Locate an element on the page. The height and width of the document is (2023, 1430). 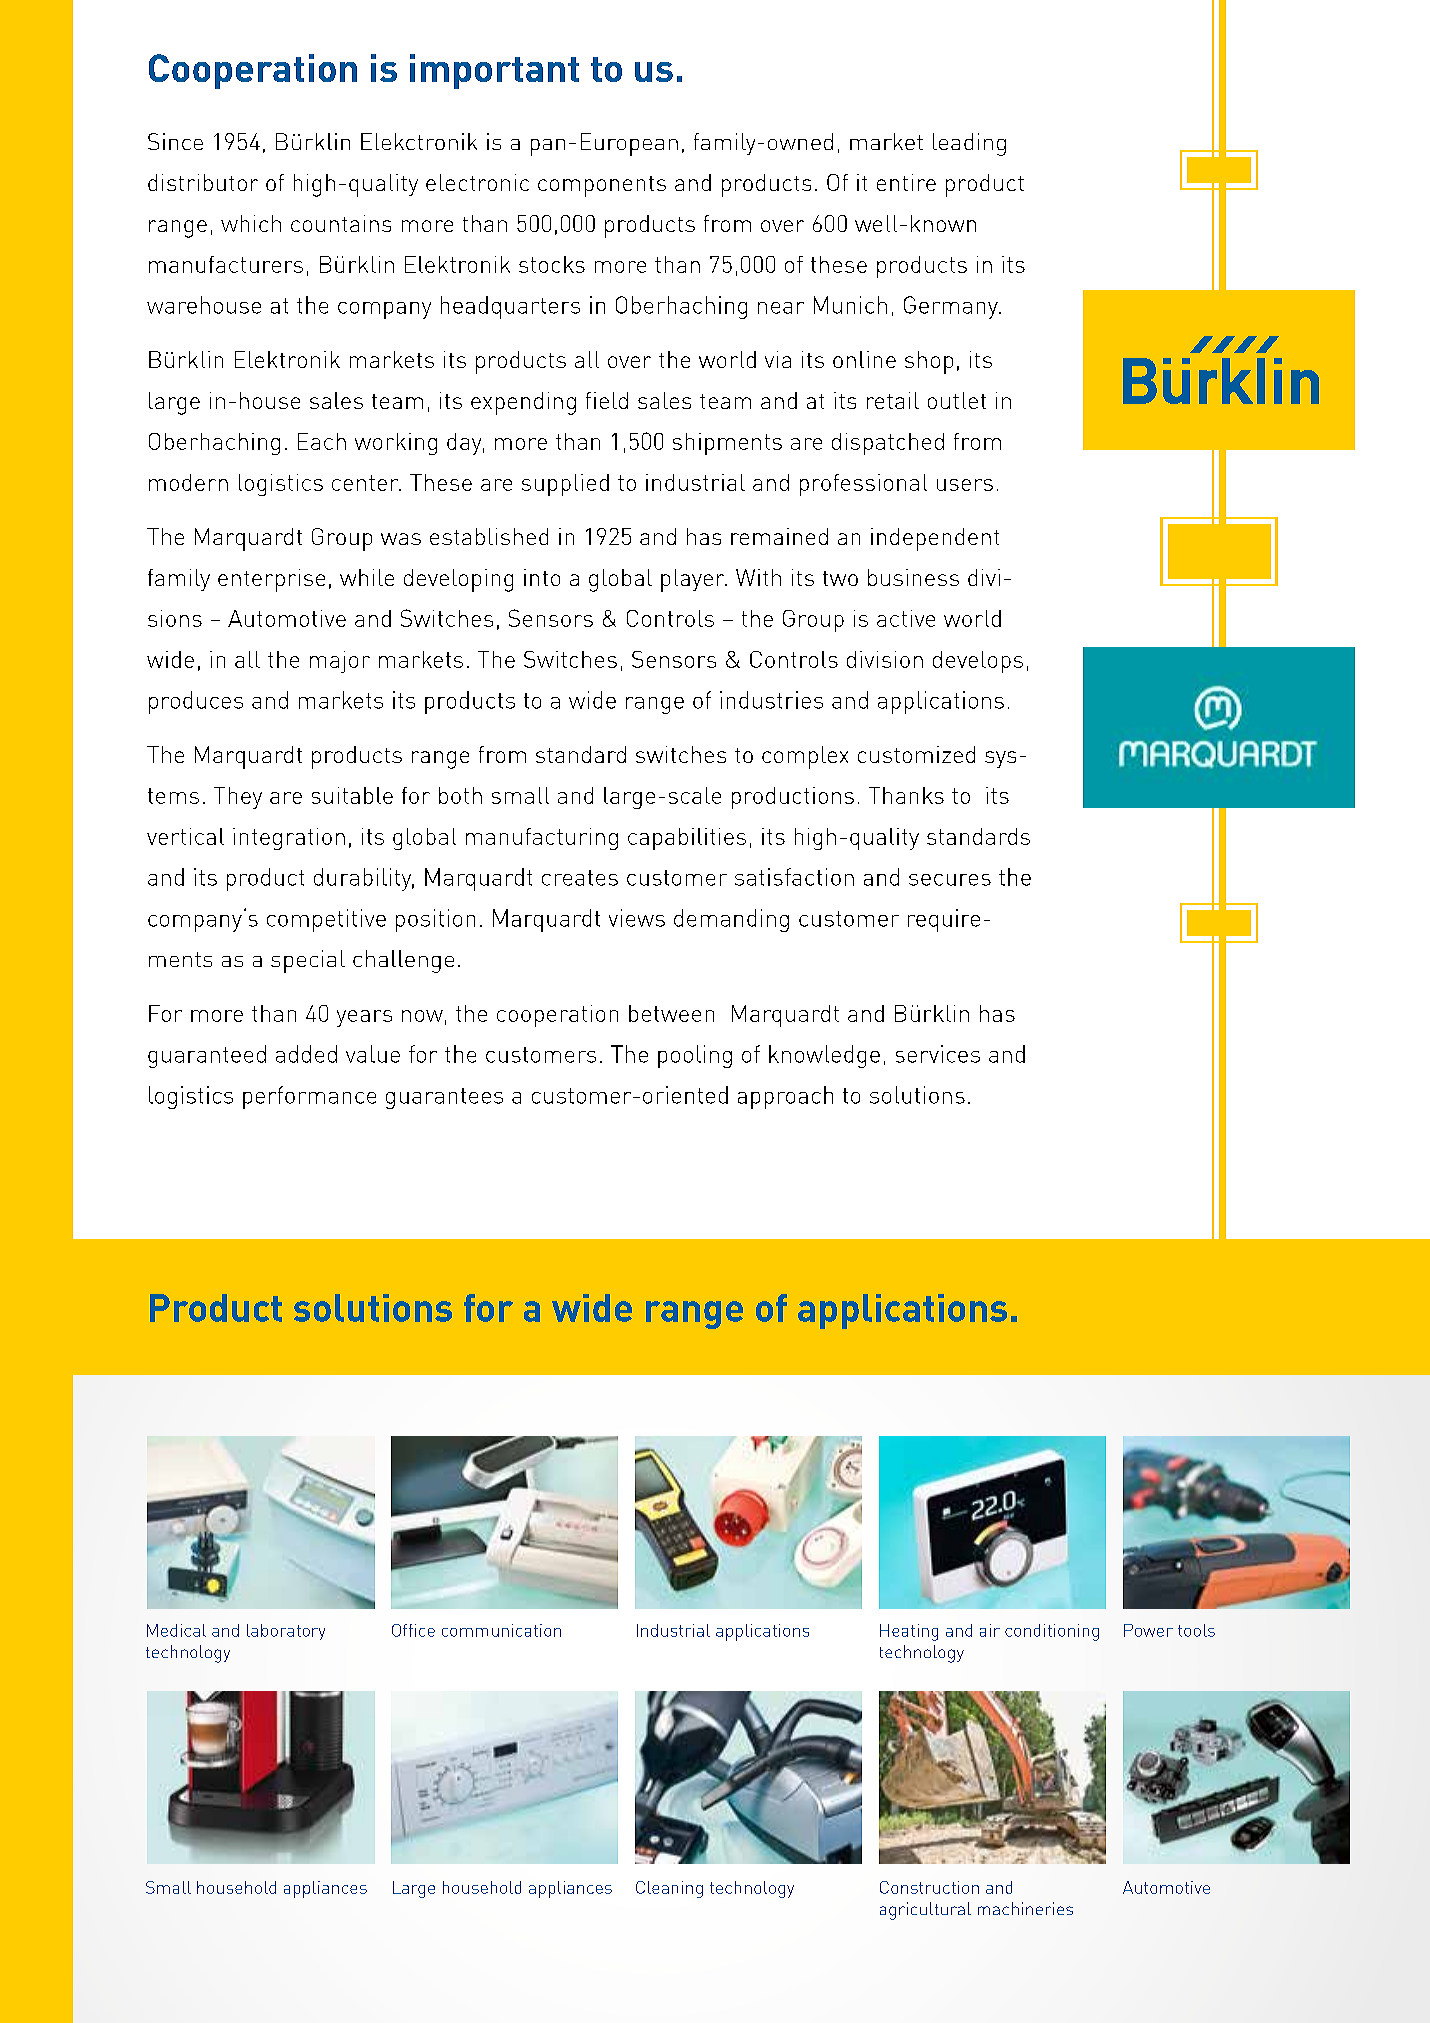
laboratory is located at coordinates (286, 1632).
